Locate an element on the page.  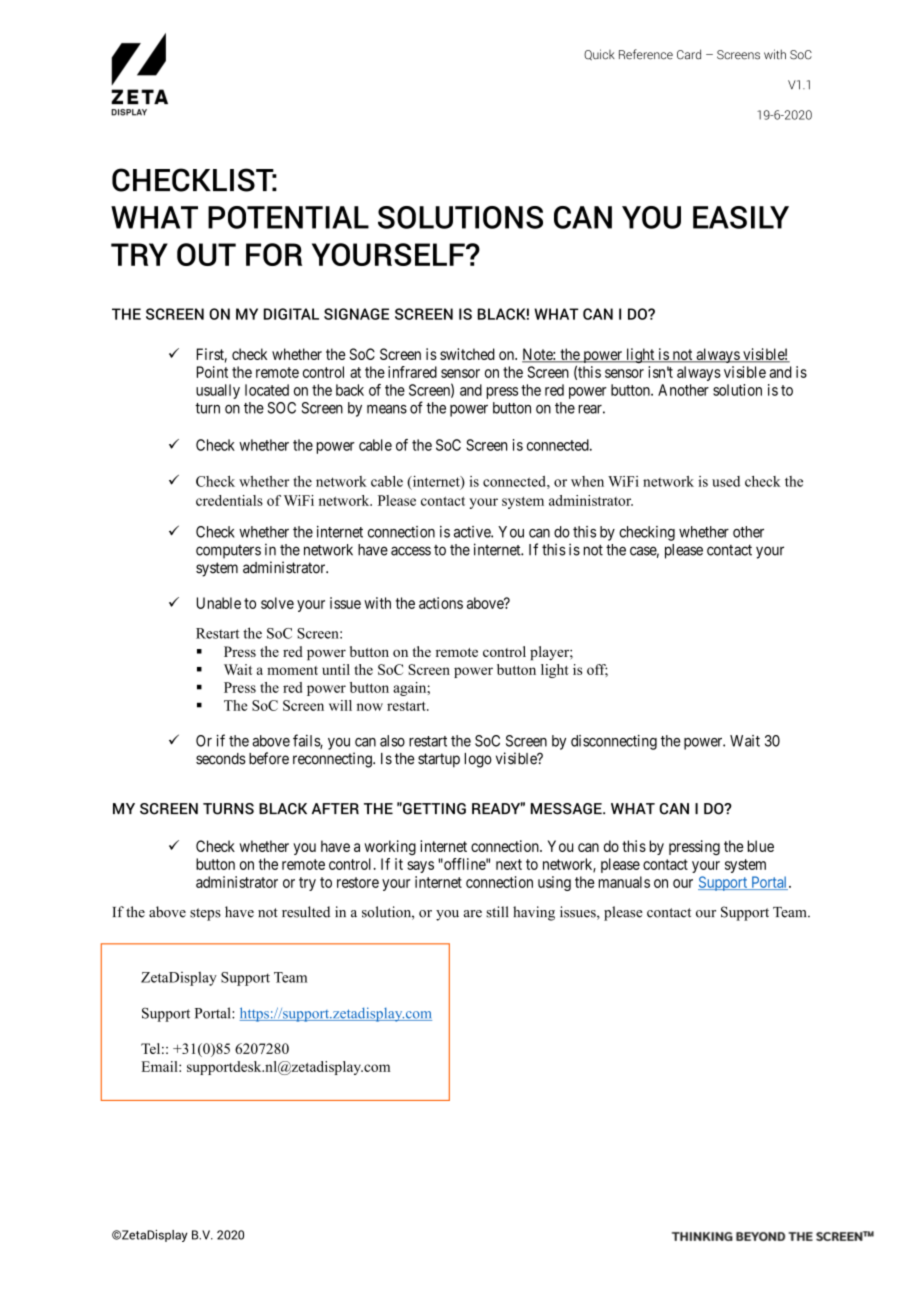
POTENTIAL is located at coordinates (288, 217).
